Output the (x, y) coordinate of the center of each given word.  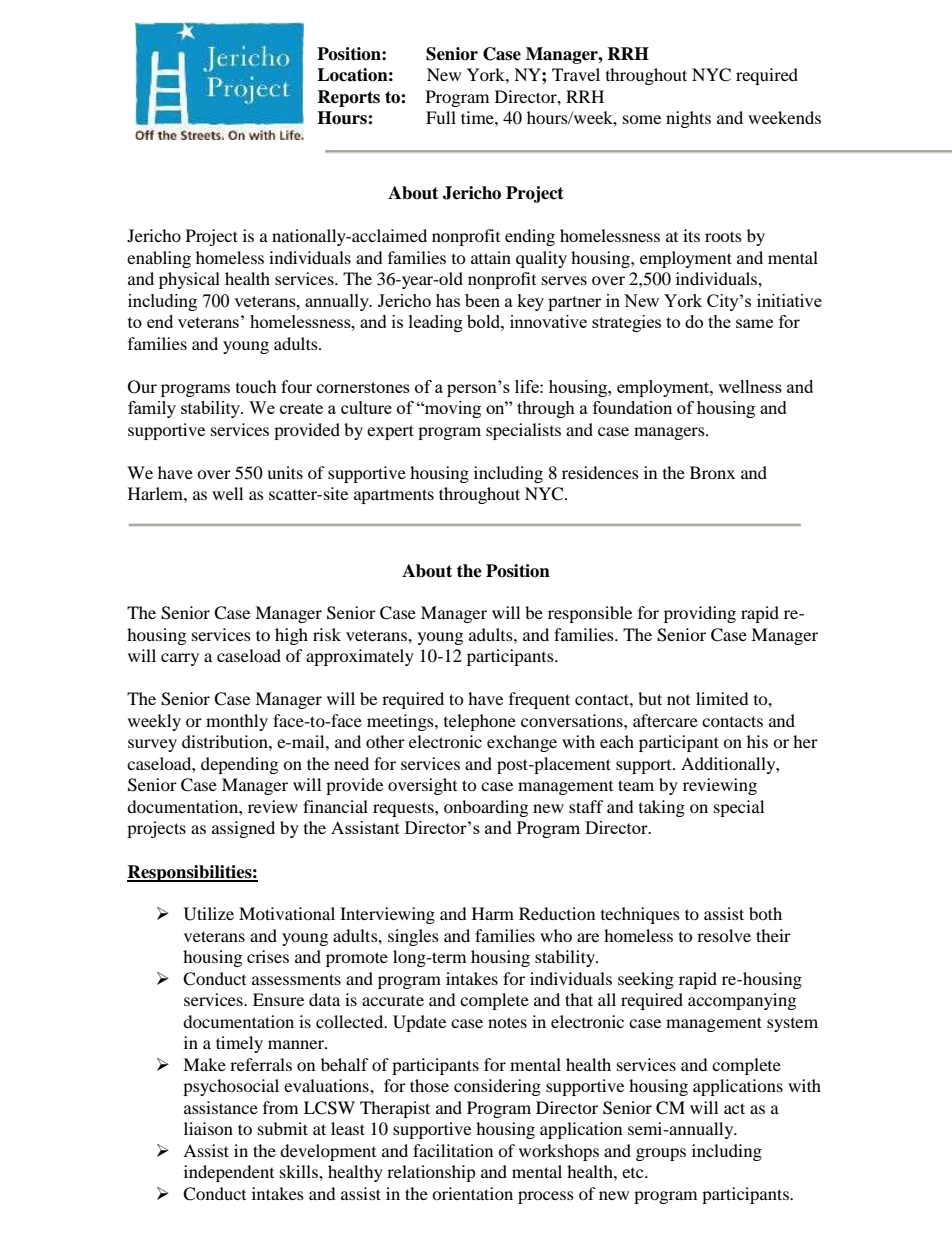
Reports (348, 98)
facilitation (453, 1150)
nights (688, 119)
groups (661, 1154)
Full (441, 117)
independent (229, 1173)
